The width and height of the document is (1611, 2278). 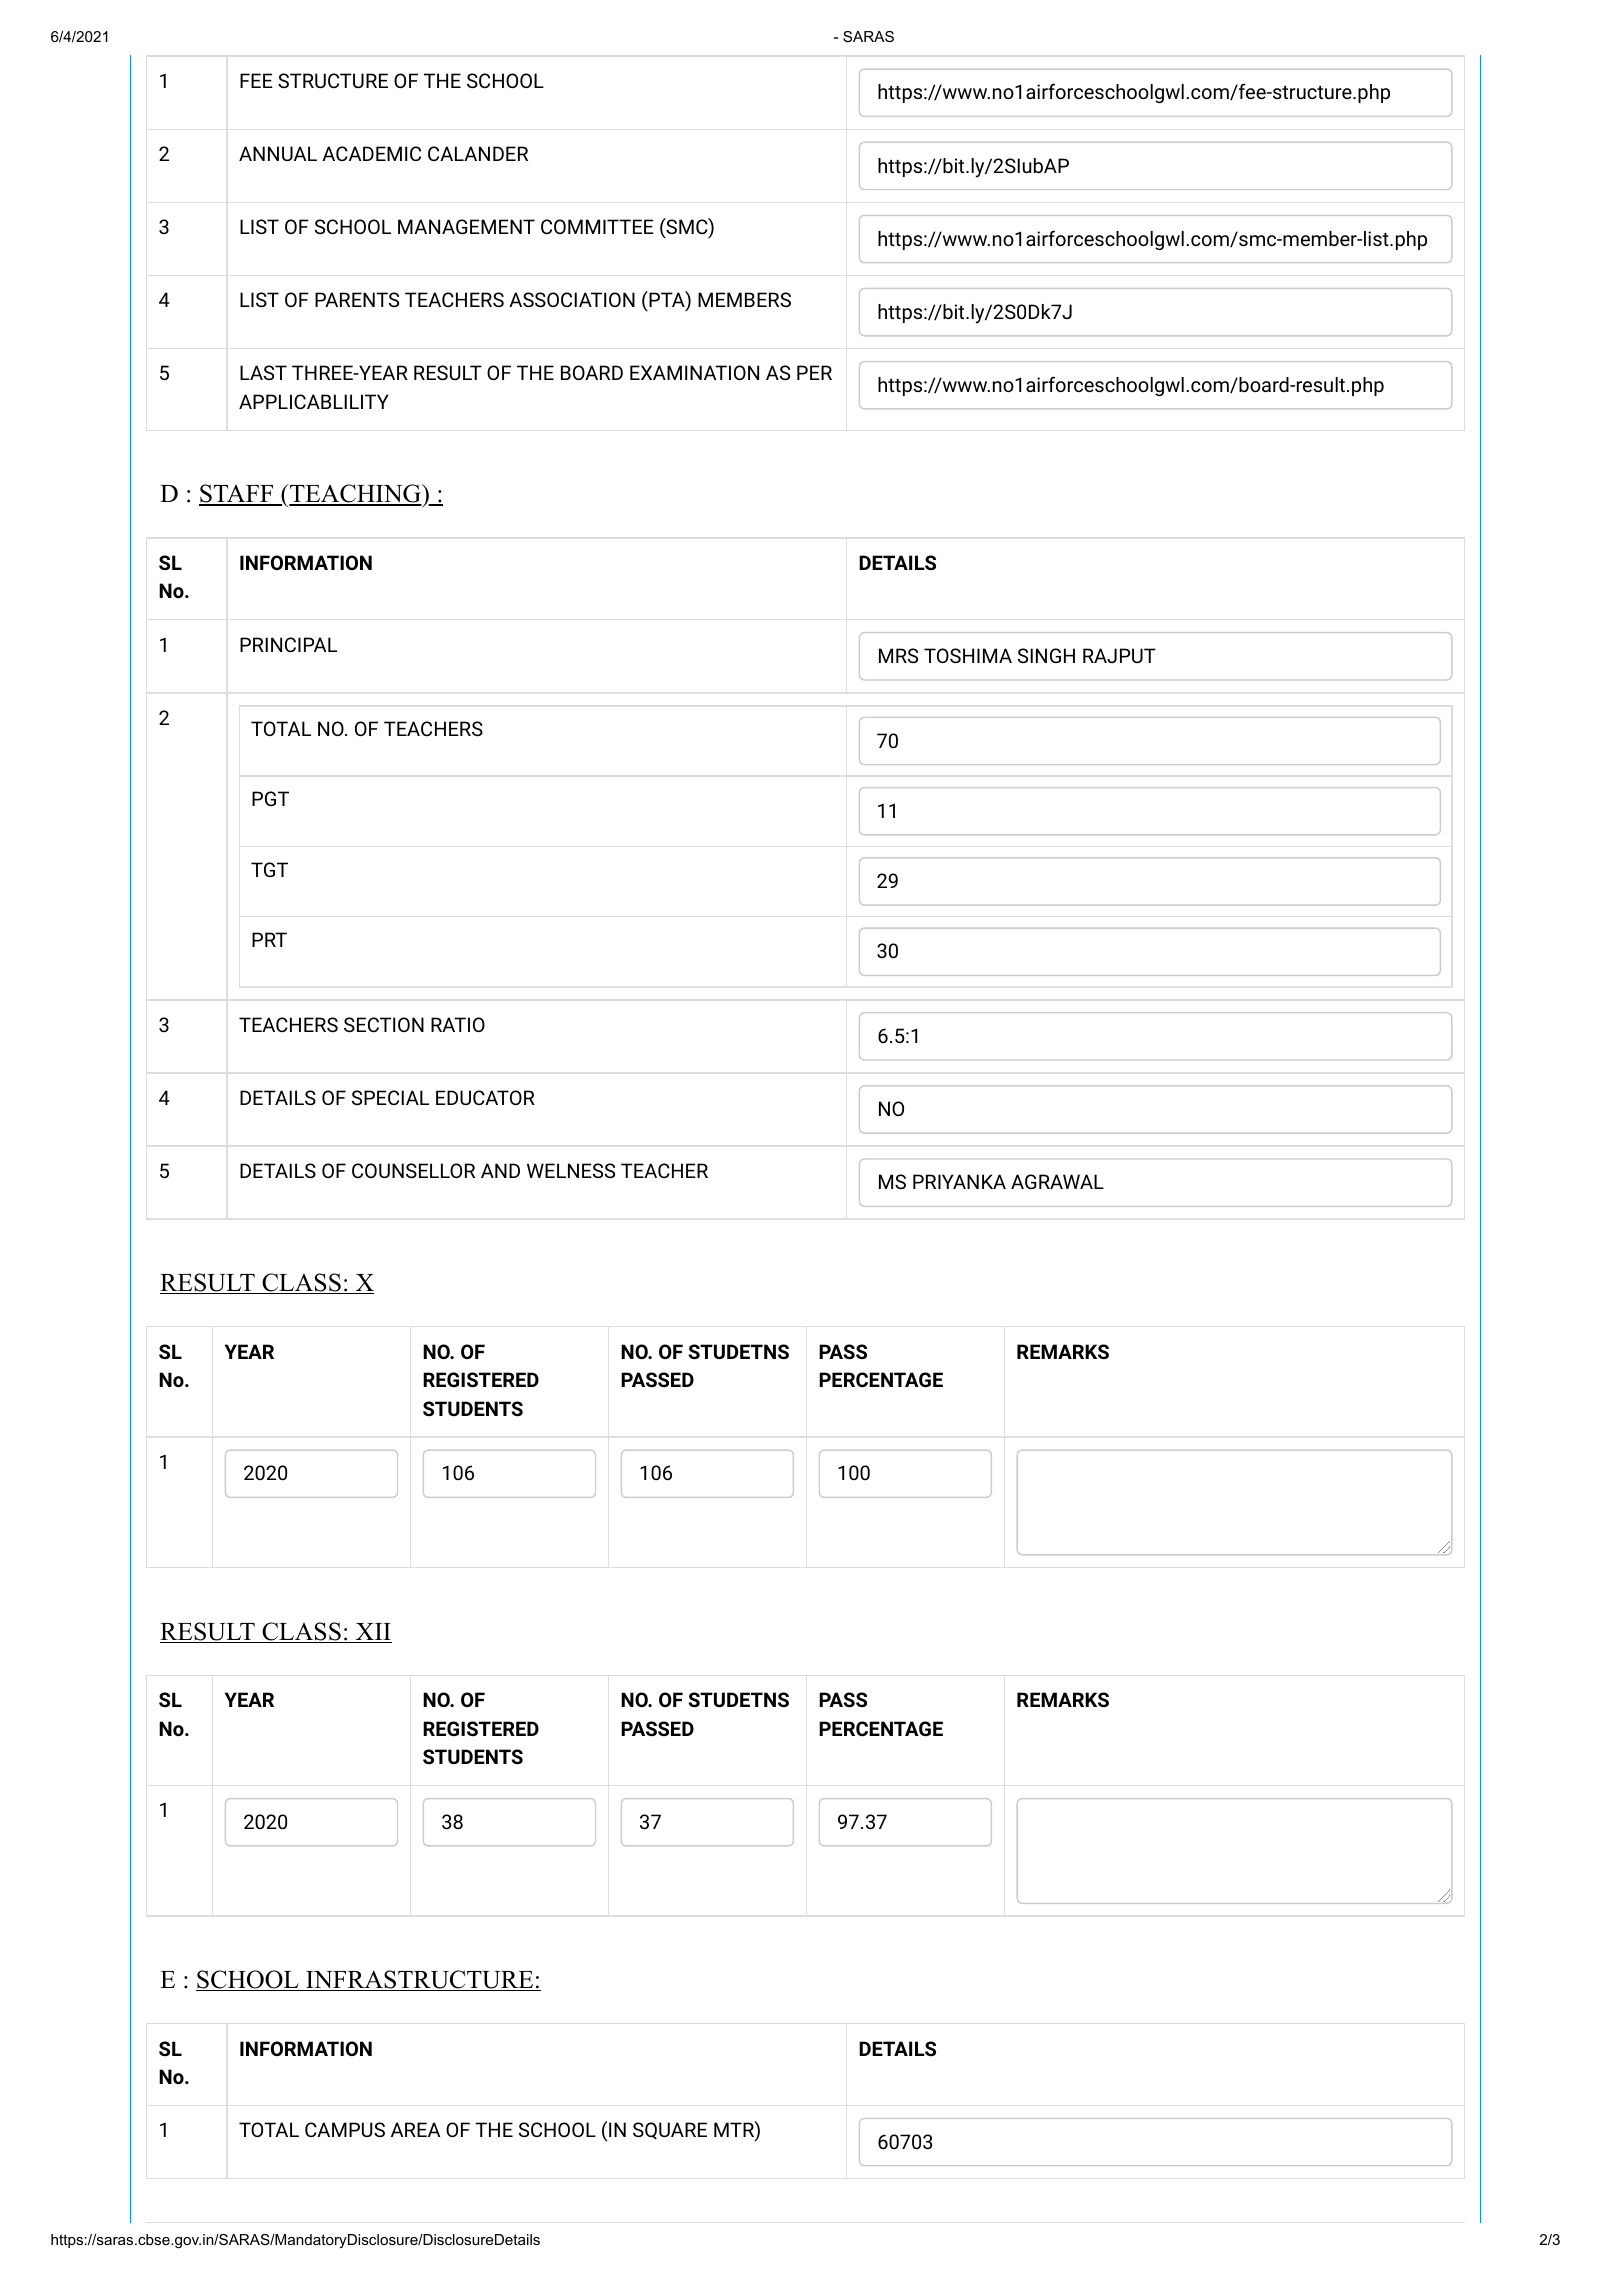 What do you see at coordinates (371, 153) in the document?
I see `ACADEMIC` at bounding box center [371, 153].
